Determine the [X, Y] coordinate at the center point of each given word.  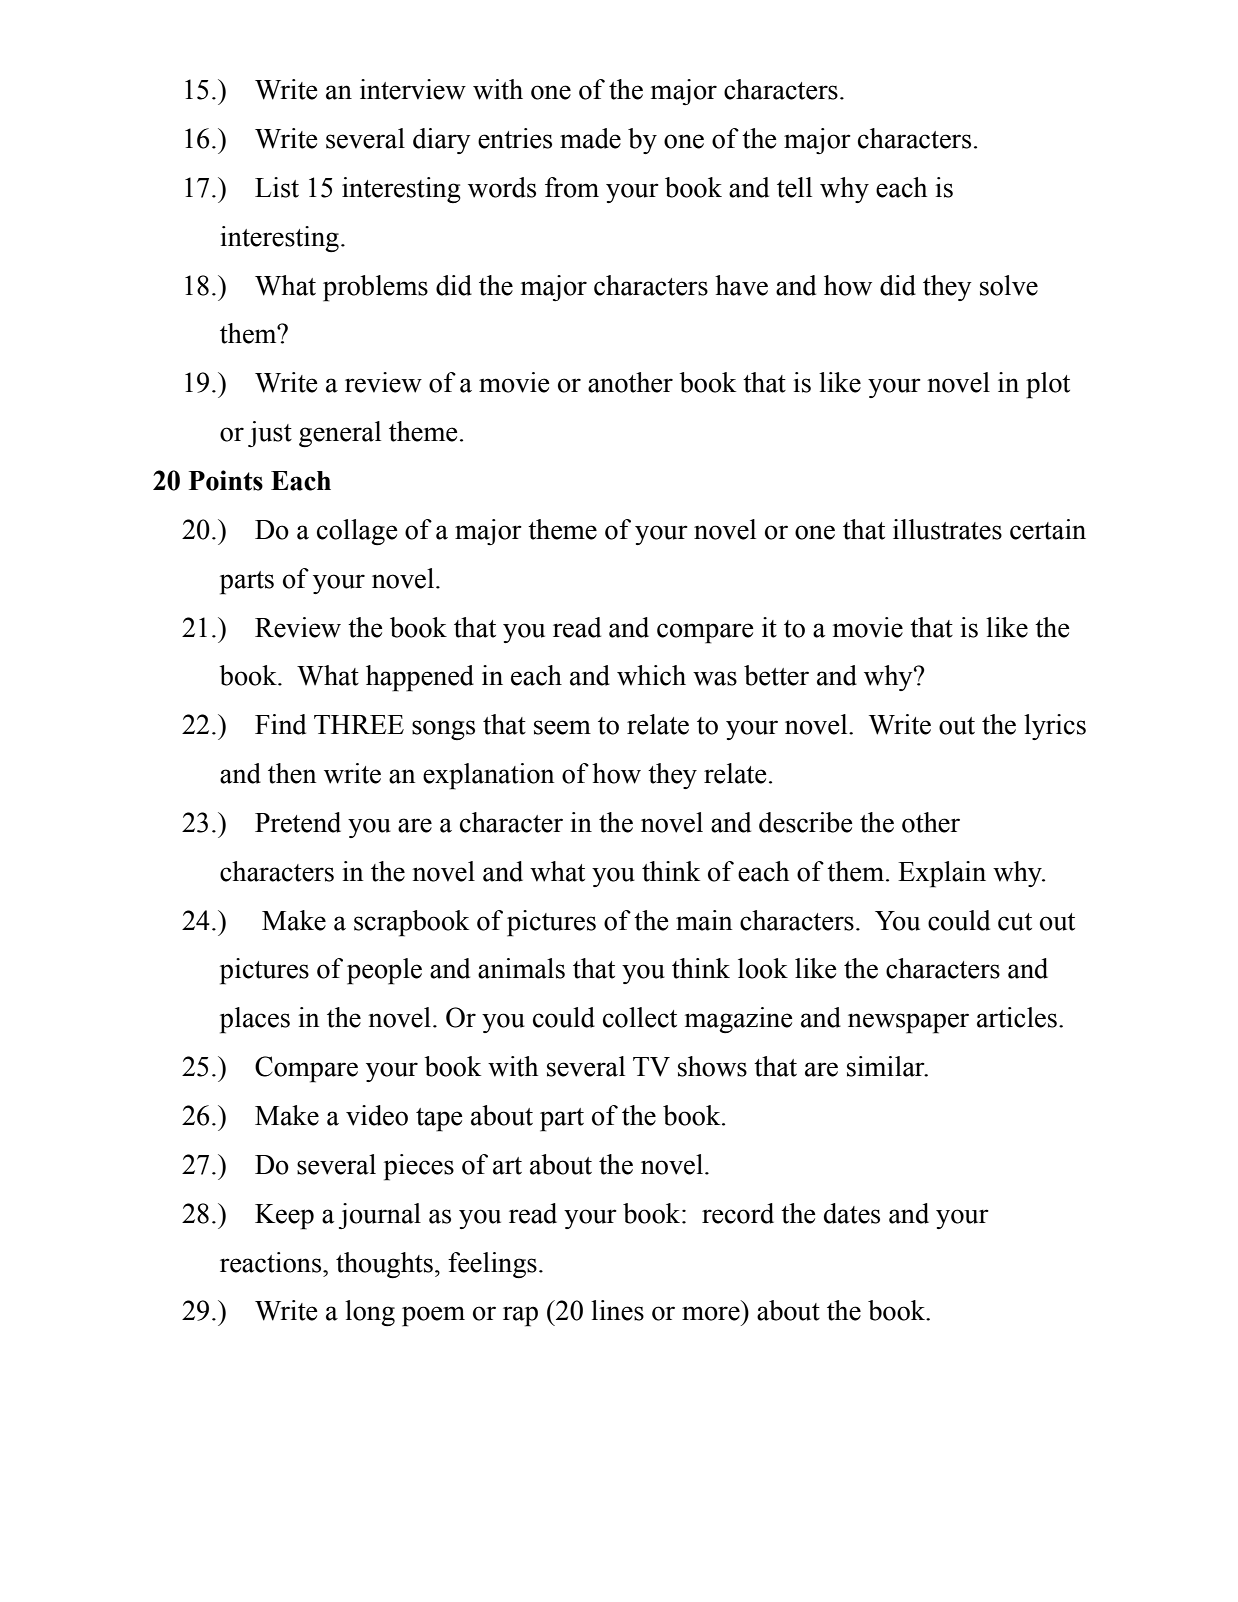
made [590, 138]
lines [617, 1310]
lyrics [1055, 727]
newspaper [908, 1023]
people [384, 971]
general [340, 434]
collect [640, 1017]
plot [1048, 385]
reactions [272, 1262]
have [741, 285]
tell [794, 187]
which [651, 675]
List [277, 187]
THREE [359, 724]
